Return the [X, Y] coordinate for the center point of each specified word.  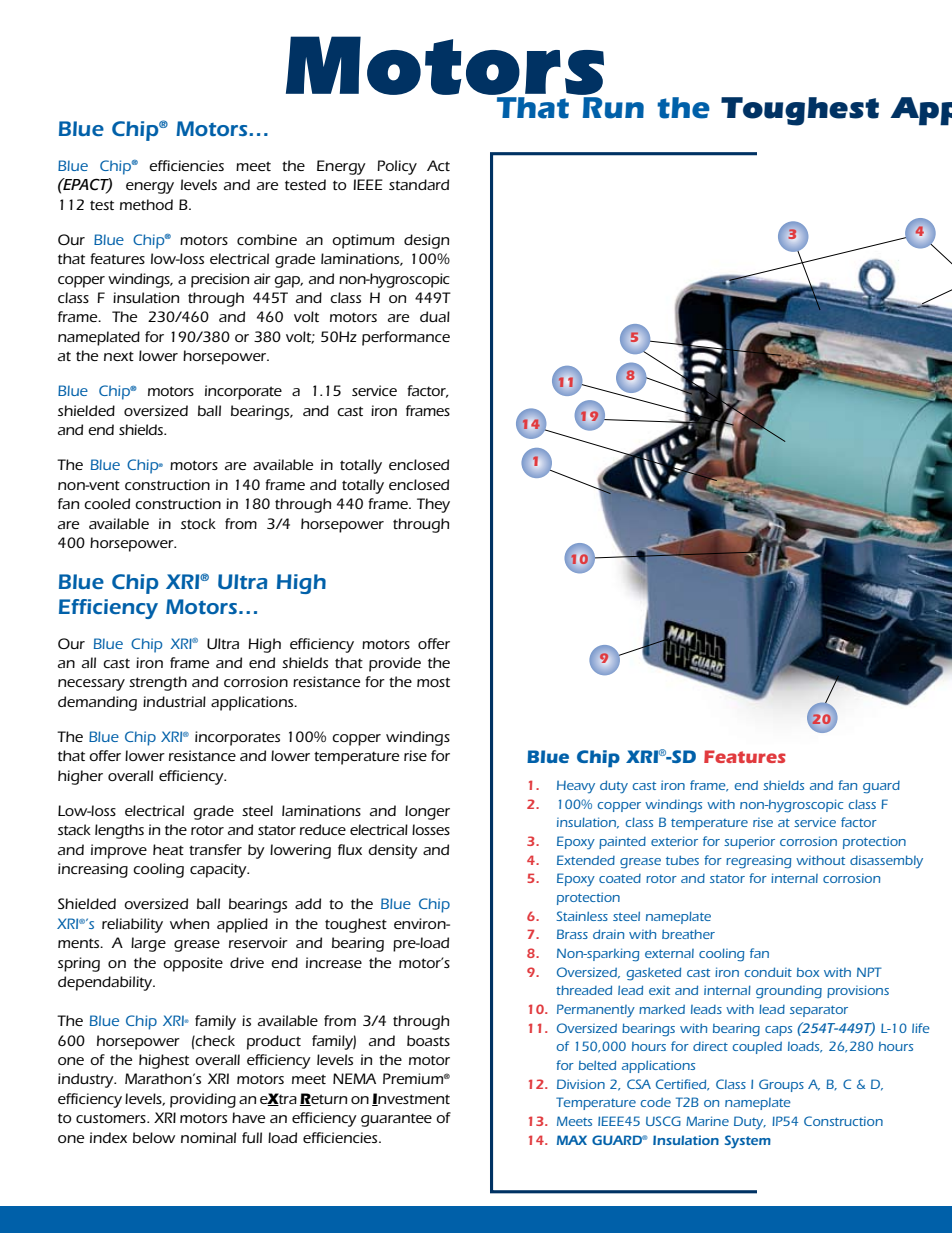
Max [572, 1140]
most [433, 682]
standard [419, 184]
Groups [781, 1085]
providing [203, 1100]
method [146, 204]
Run [612, 106]
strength [158, 683]
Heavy [576, 787]
